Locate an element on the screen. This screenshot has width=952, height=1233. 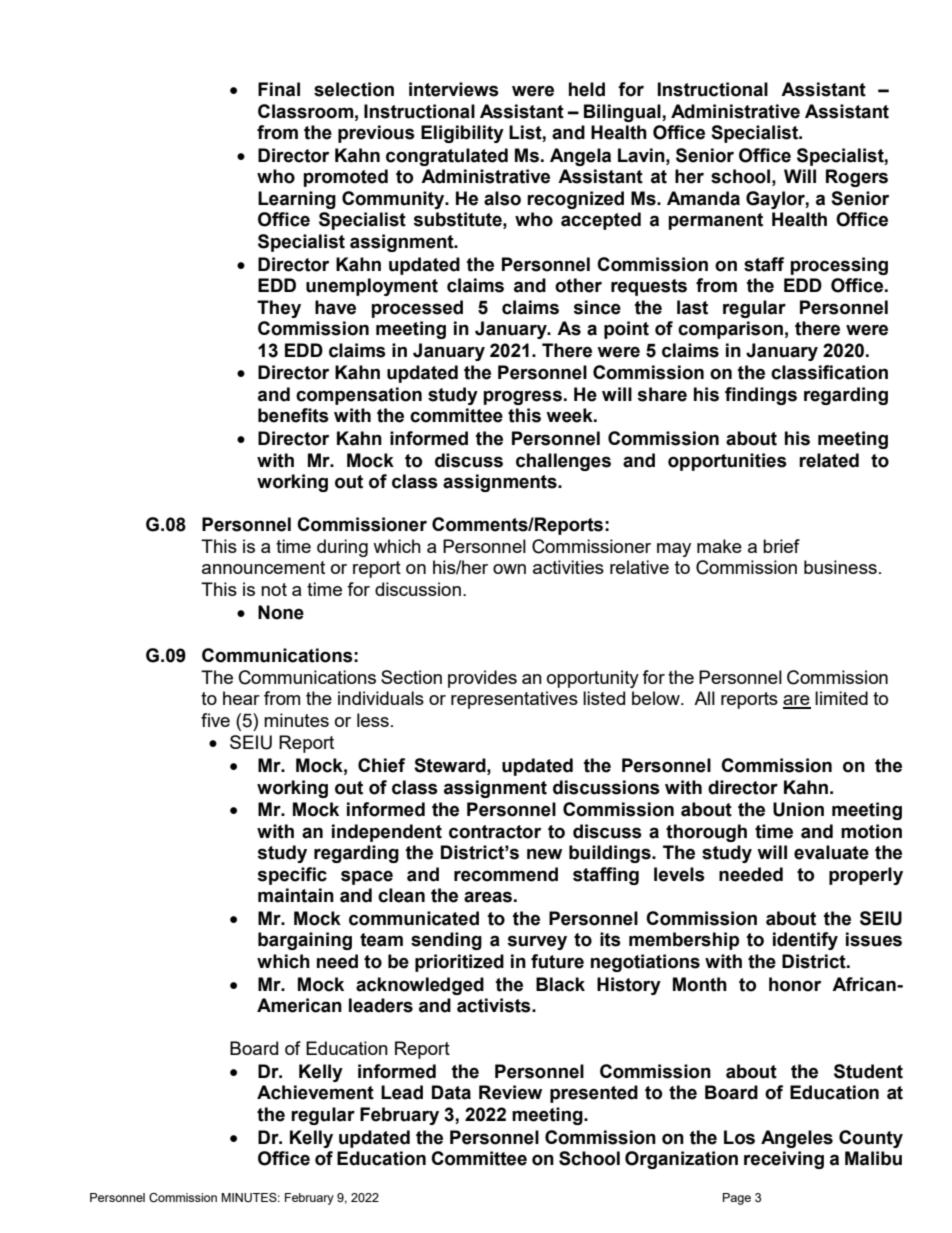
limited is located at coordinates (841, 698).
